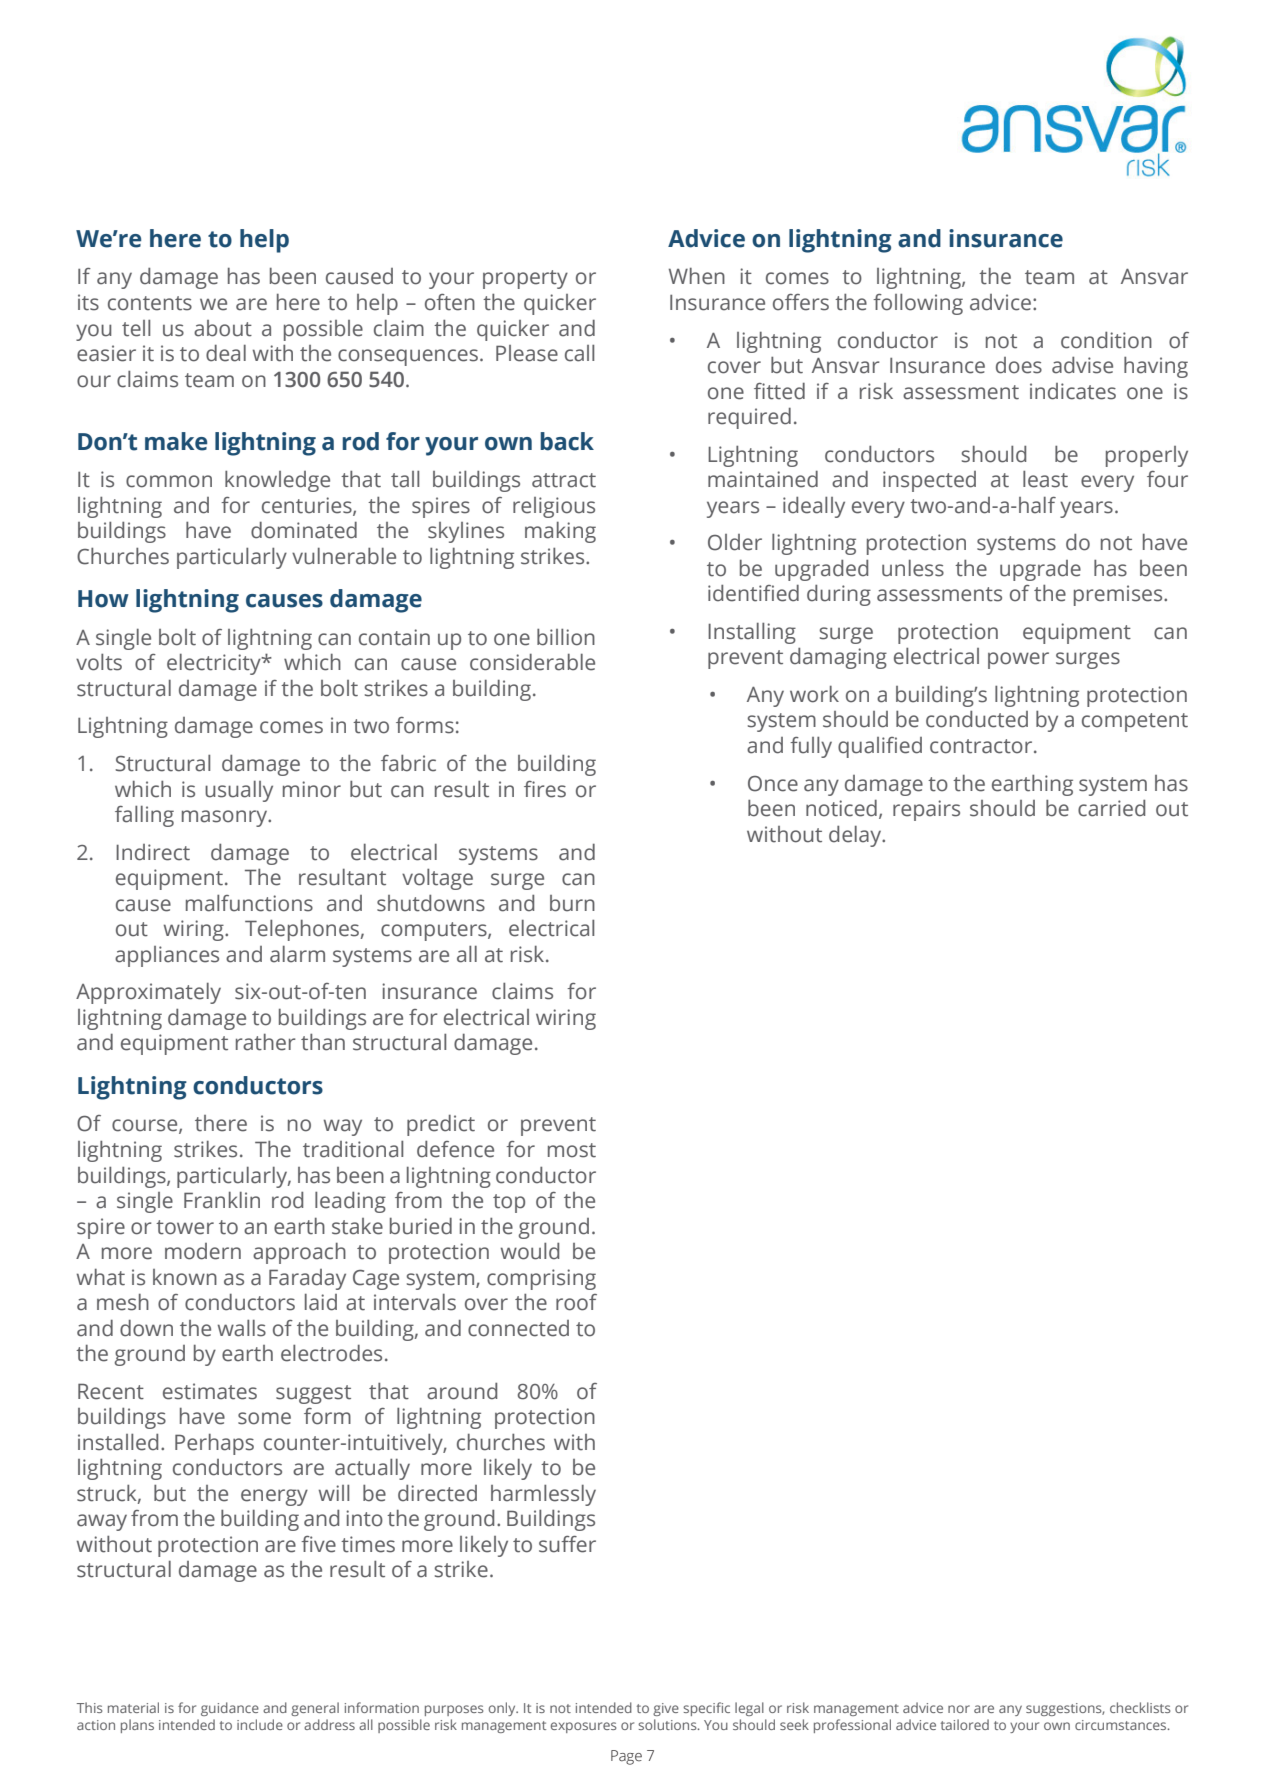 The image size is (1265, 1790). What do you see at coordinates (1111, 808) in the document?
I see `carried` at bounding box center [1111, 808].
